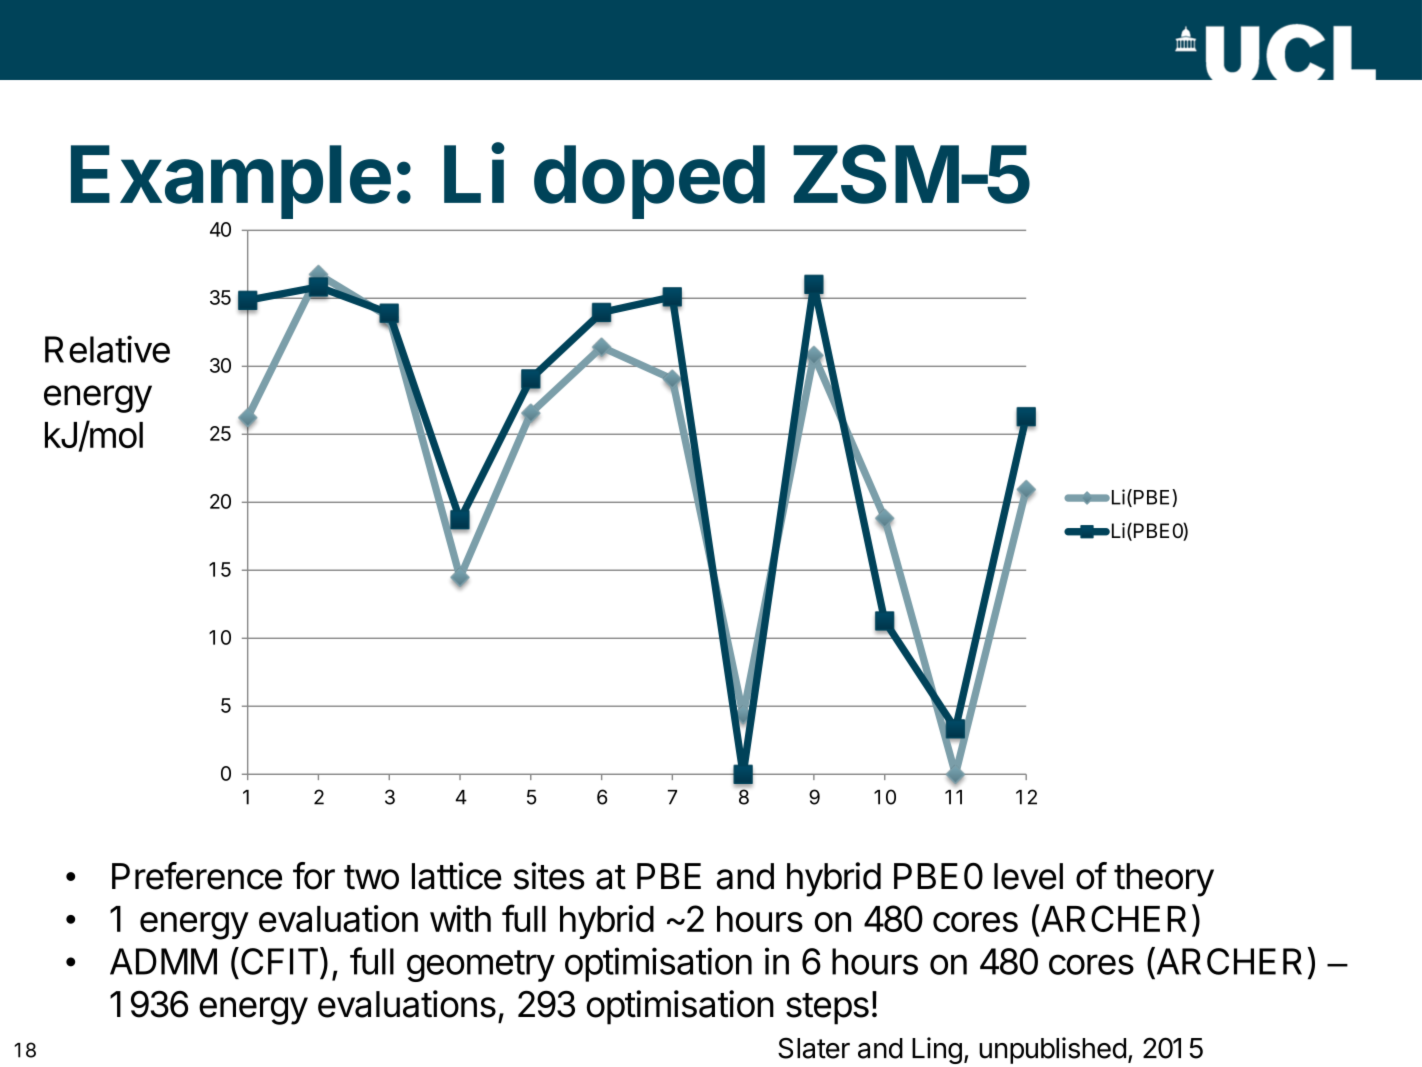 The image size is (1422, 1067). Describe the element at coordinates (314, 876) in the screenshot. I see `for` at that location.
